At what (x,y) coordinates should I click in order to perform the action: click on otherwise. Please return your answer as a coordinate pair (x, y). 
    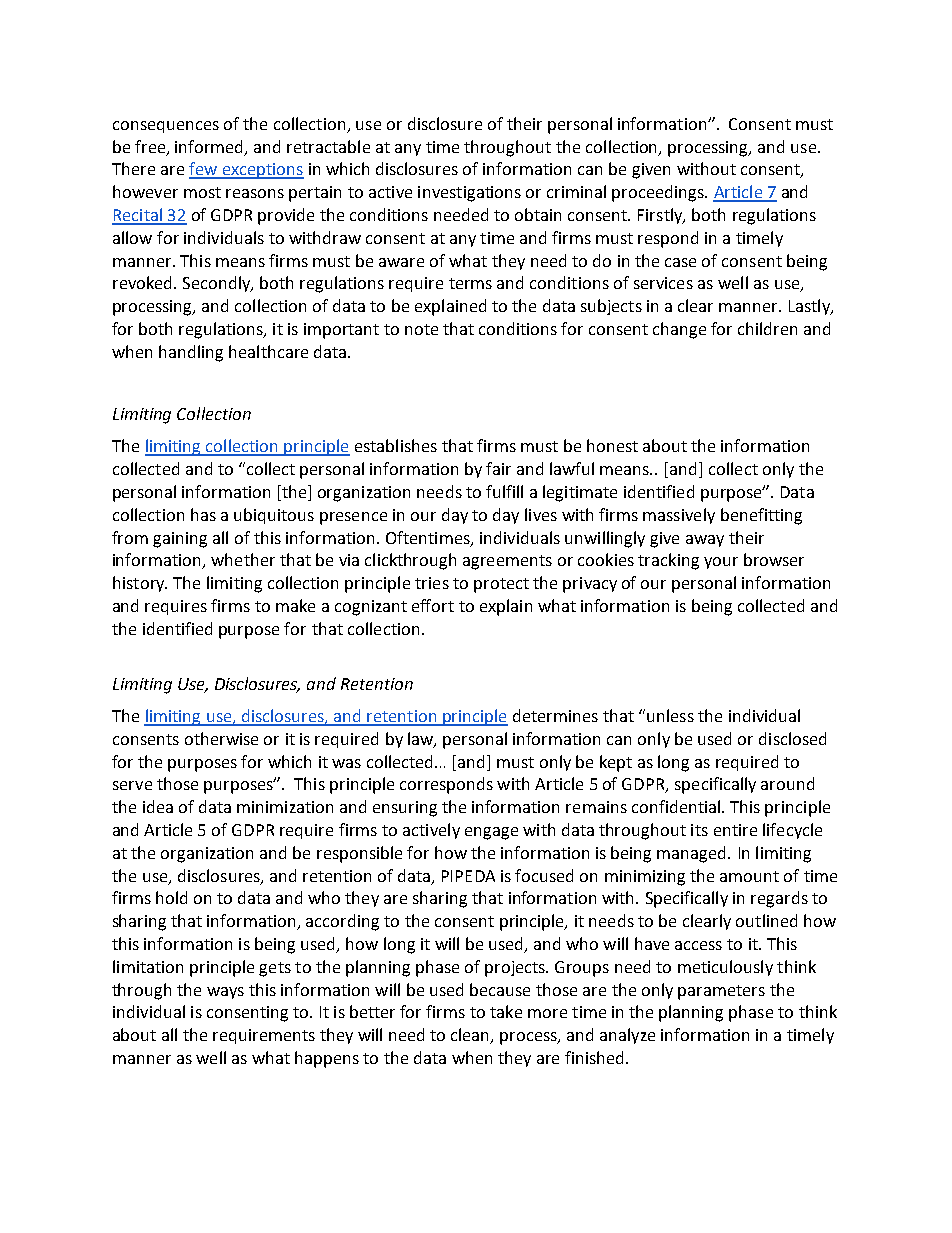
    Looking at the image, I should click on (221, 738).
